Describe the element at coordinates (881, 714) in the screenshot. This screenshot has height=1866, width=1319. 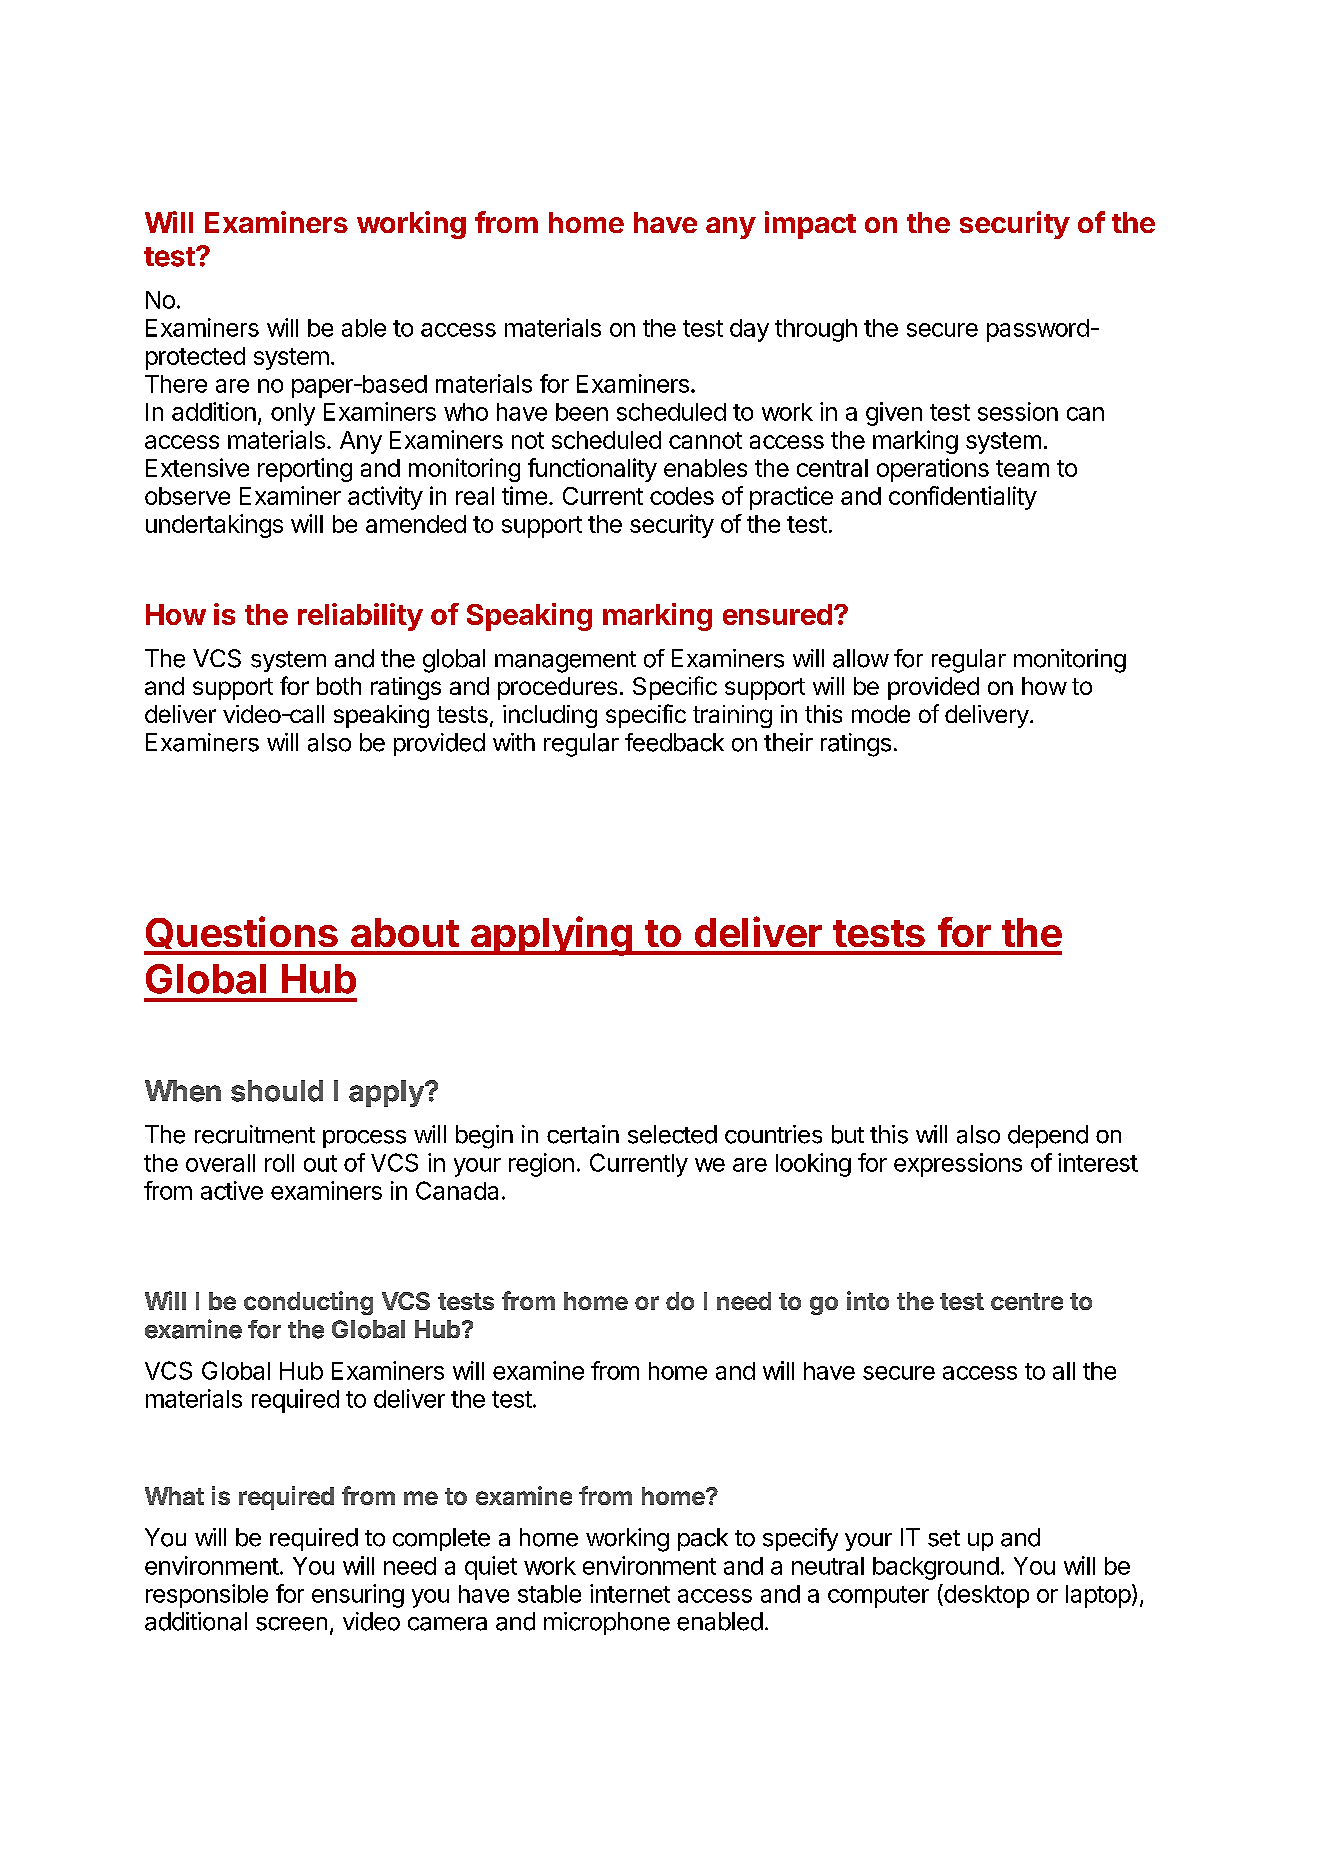
I see `mode` at that location.
